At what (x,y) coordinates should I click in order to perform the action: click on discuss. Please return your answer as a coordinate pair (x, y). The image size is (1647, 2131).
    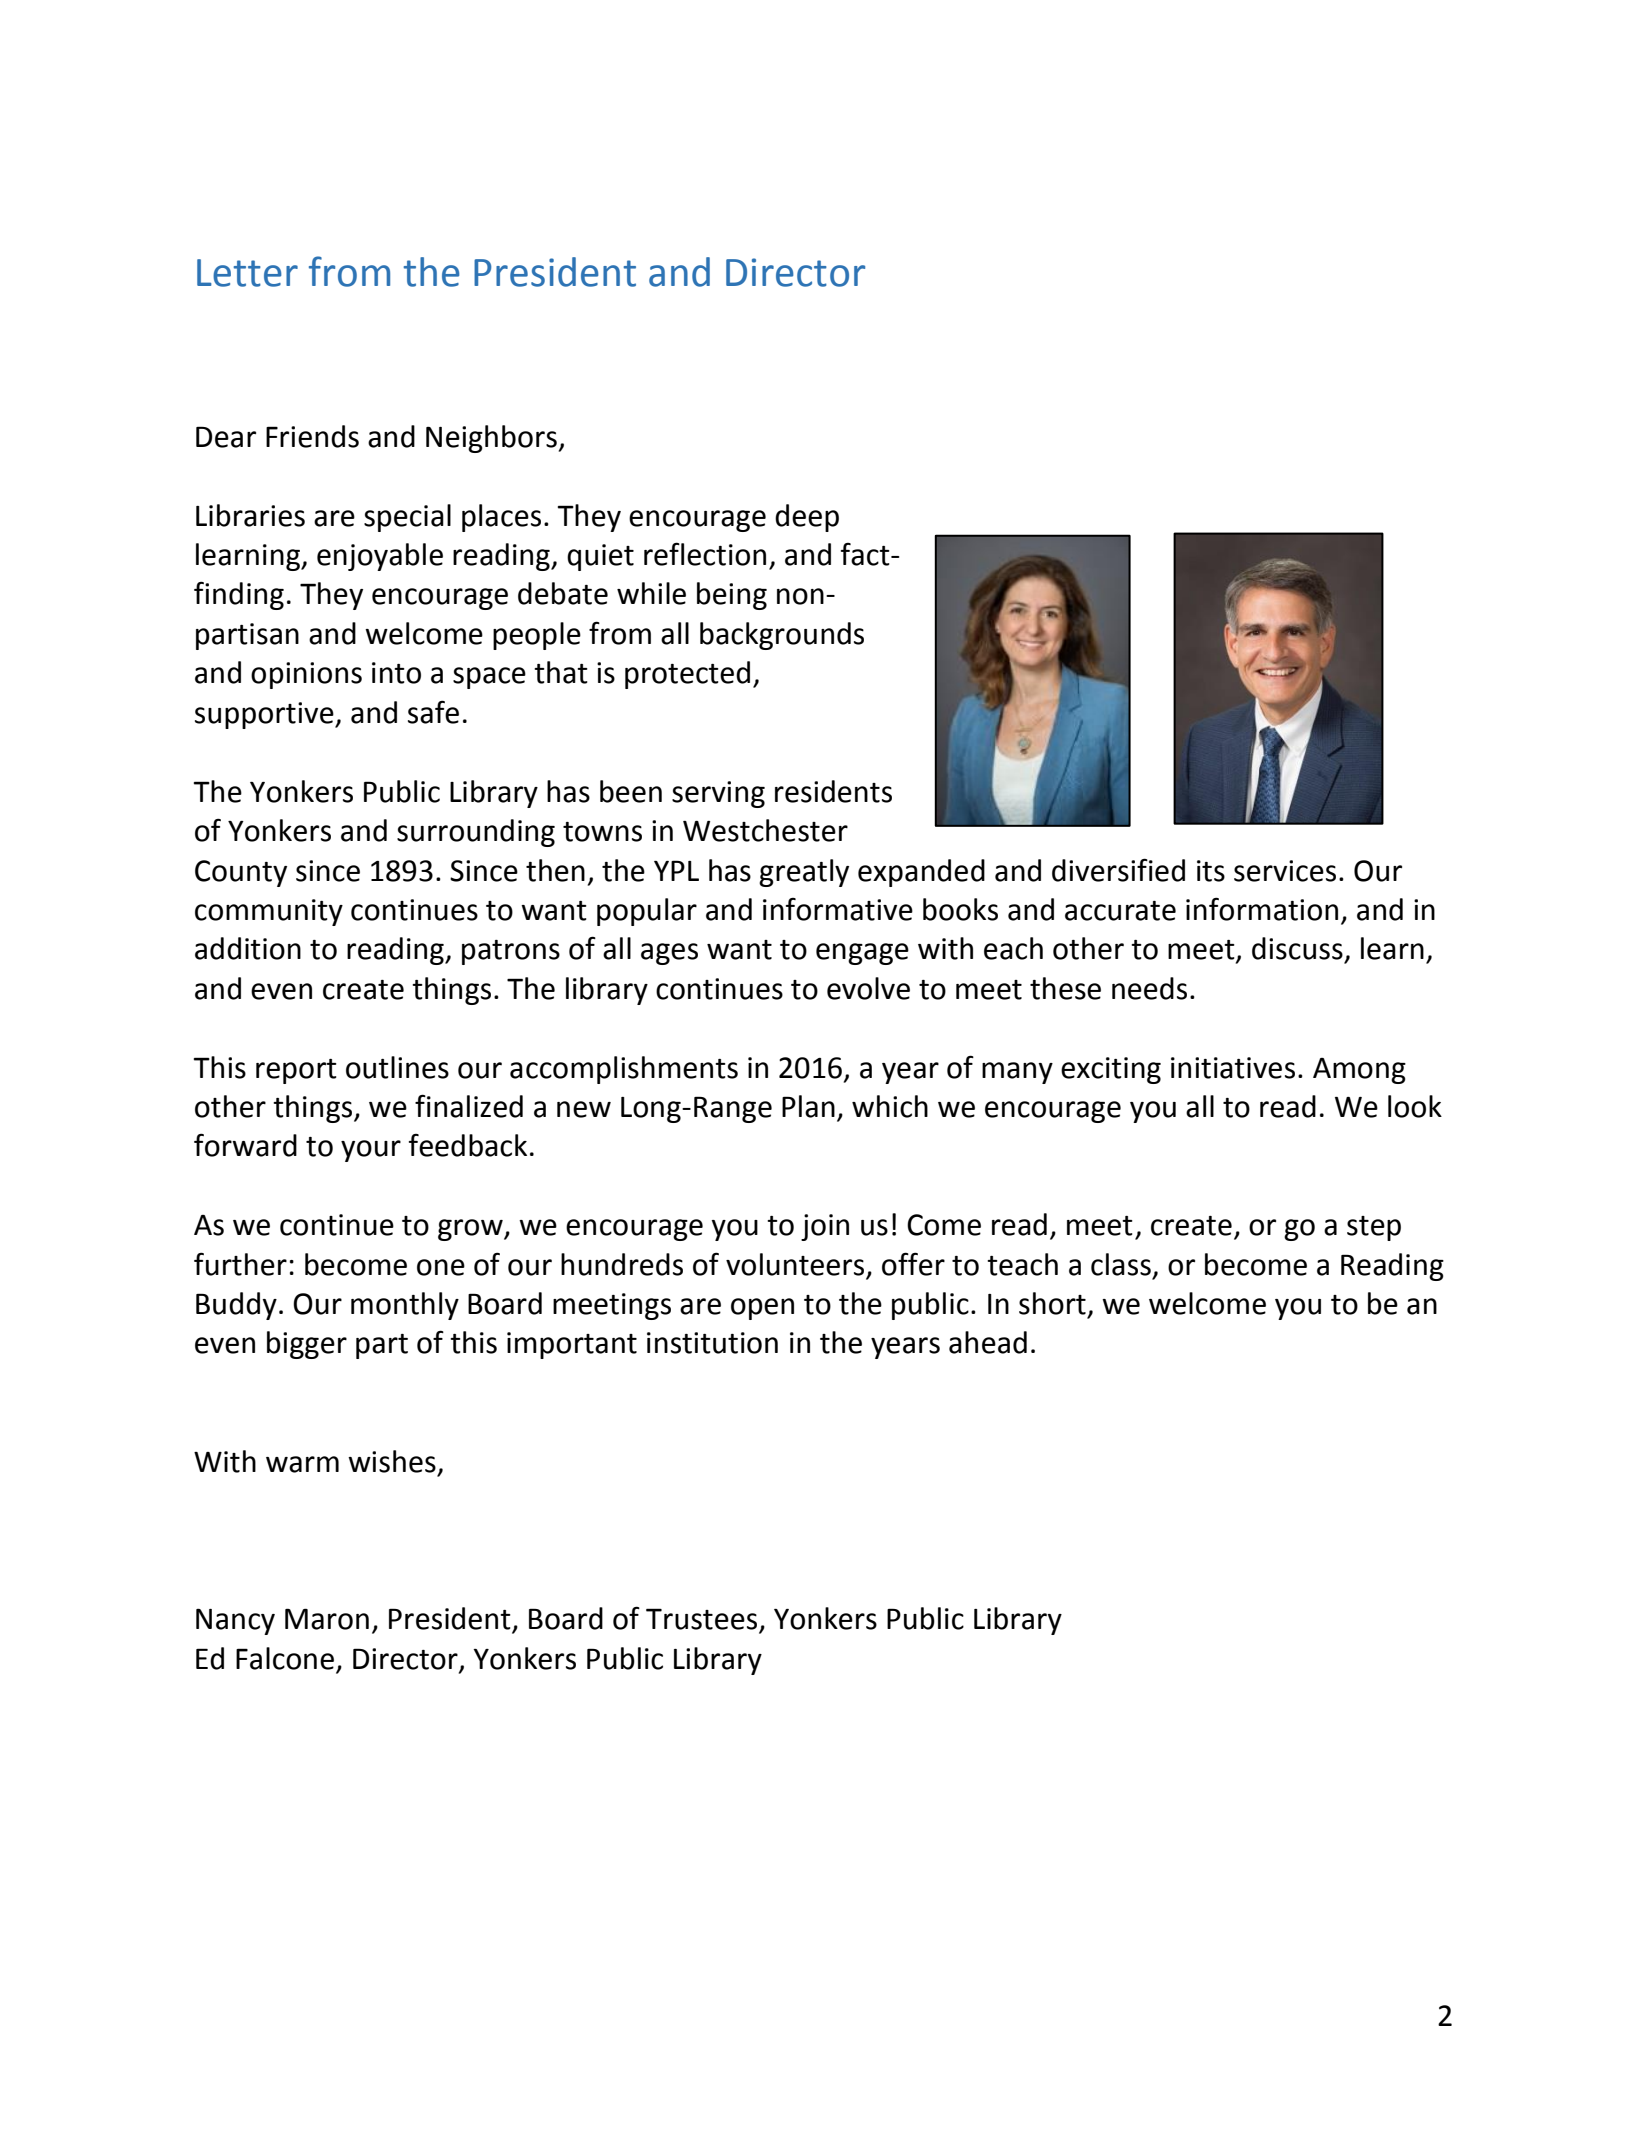
    Looking at the image, I should click on (1297, 948).
